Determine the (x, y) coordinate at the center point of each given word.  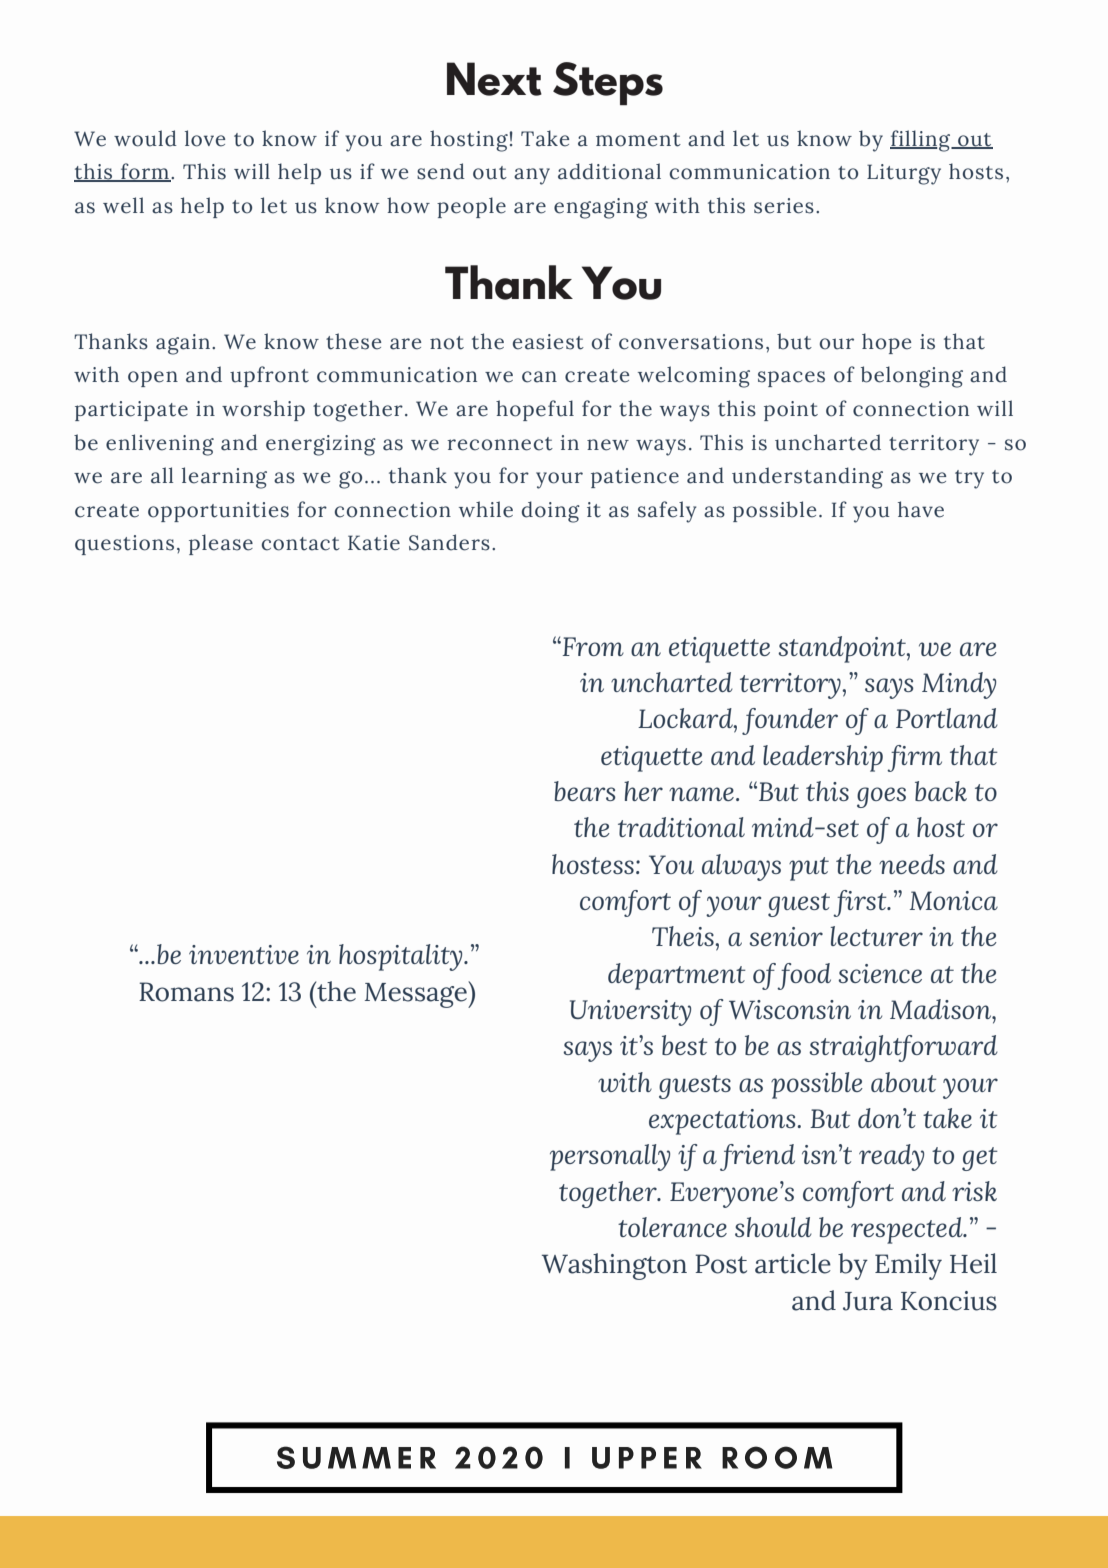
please (221, 544)
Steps (608, 83)
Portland (947, 718)
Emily (908, 1266)
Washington (614, 1266)
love (205, 138)
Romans (186, 992)
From (592, 646)
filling (921, 141)
